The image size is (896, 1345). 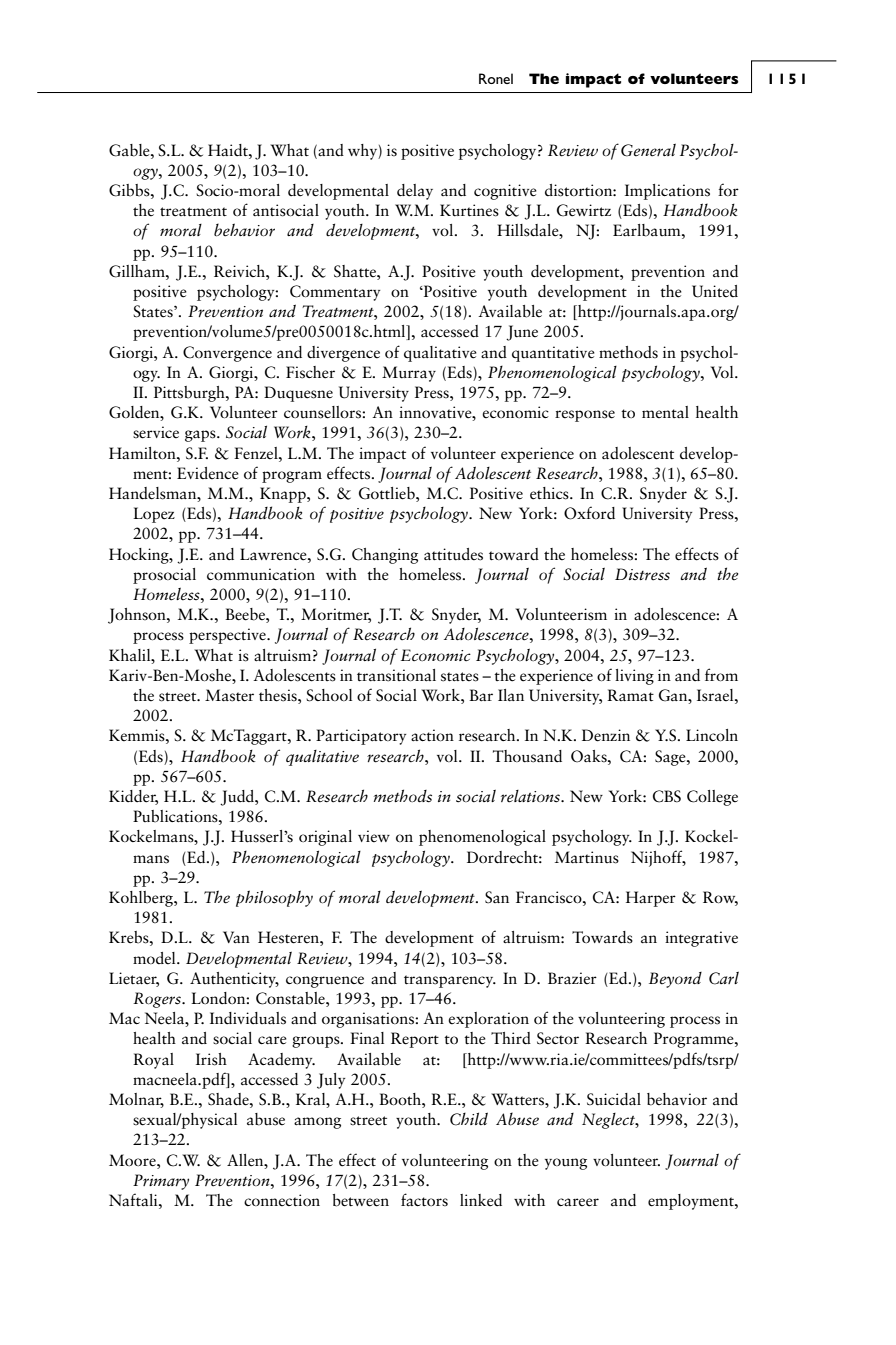 What do you see at coordinates (585, 416) in the screenshot?
I see `response` at bounding box center [585, 416].
